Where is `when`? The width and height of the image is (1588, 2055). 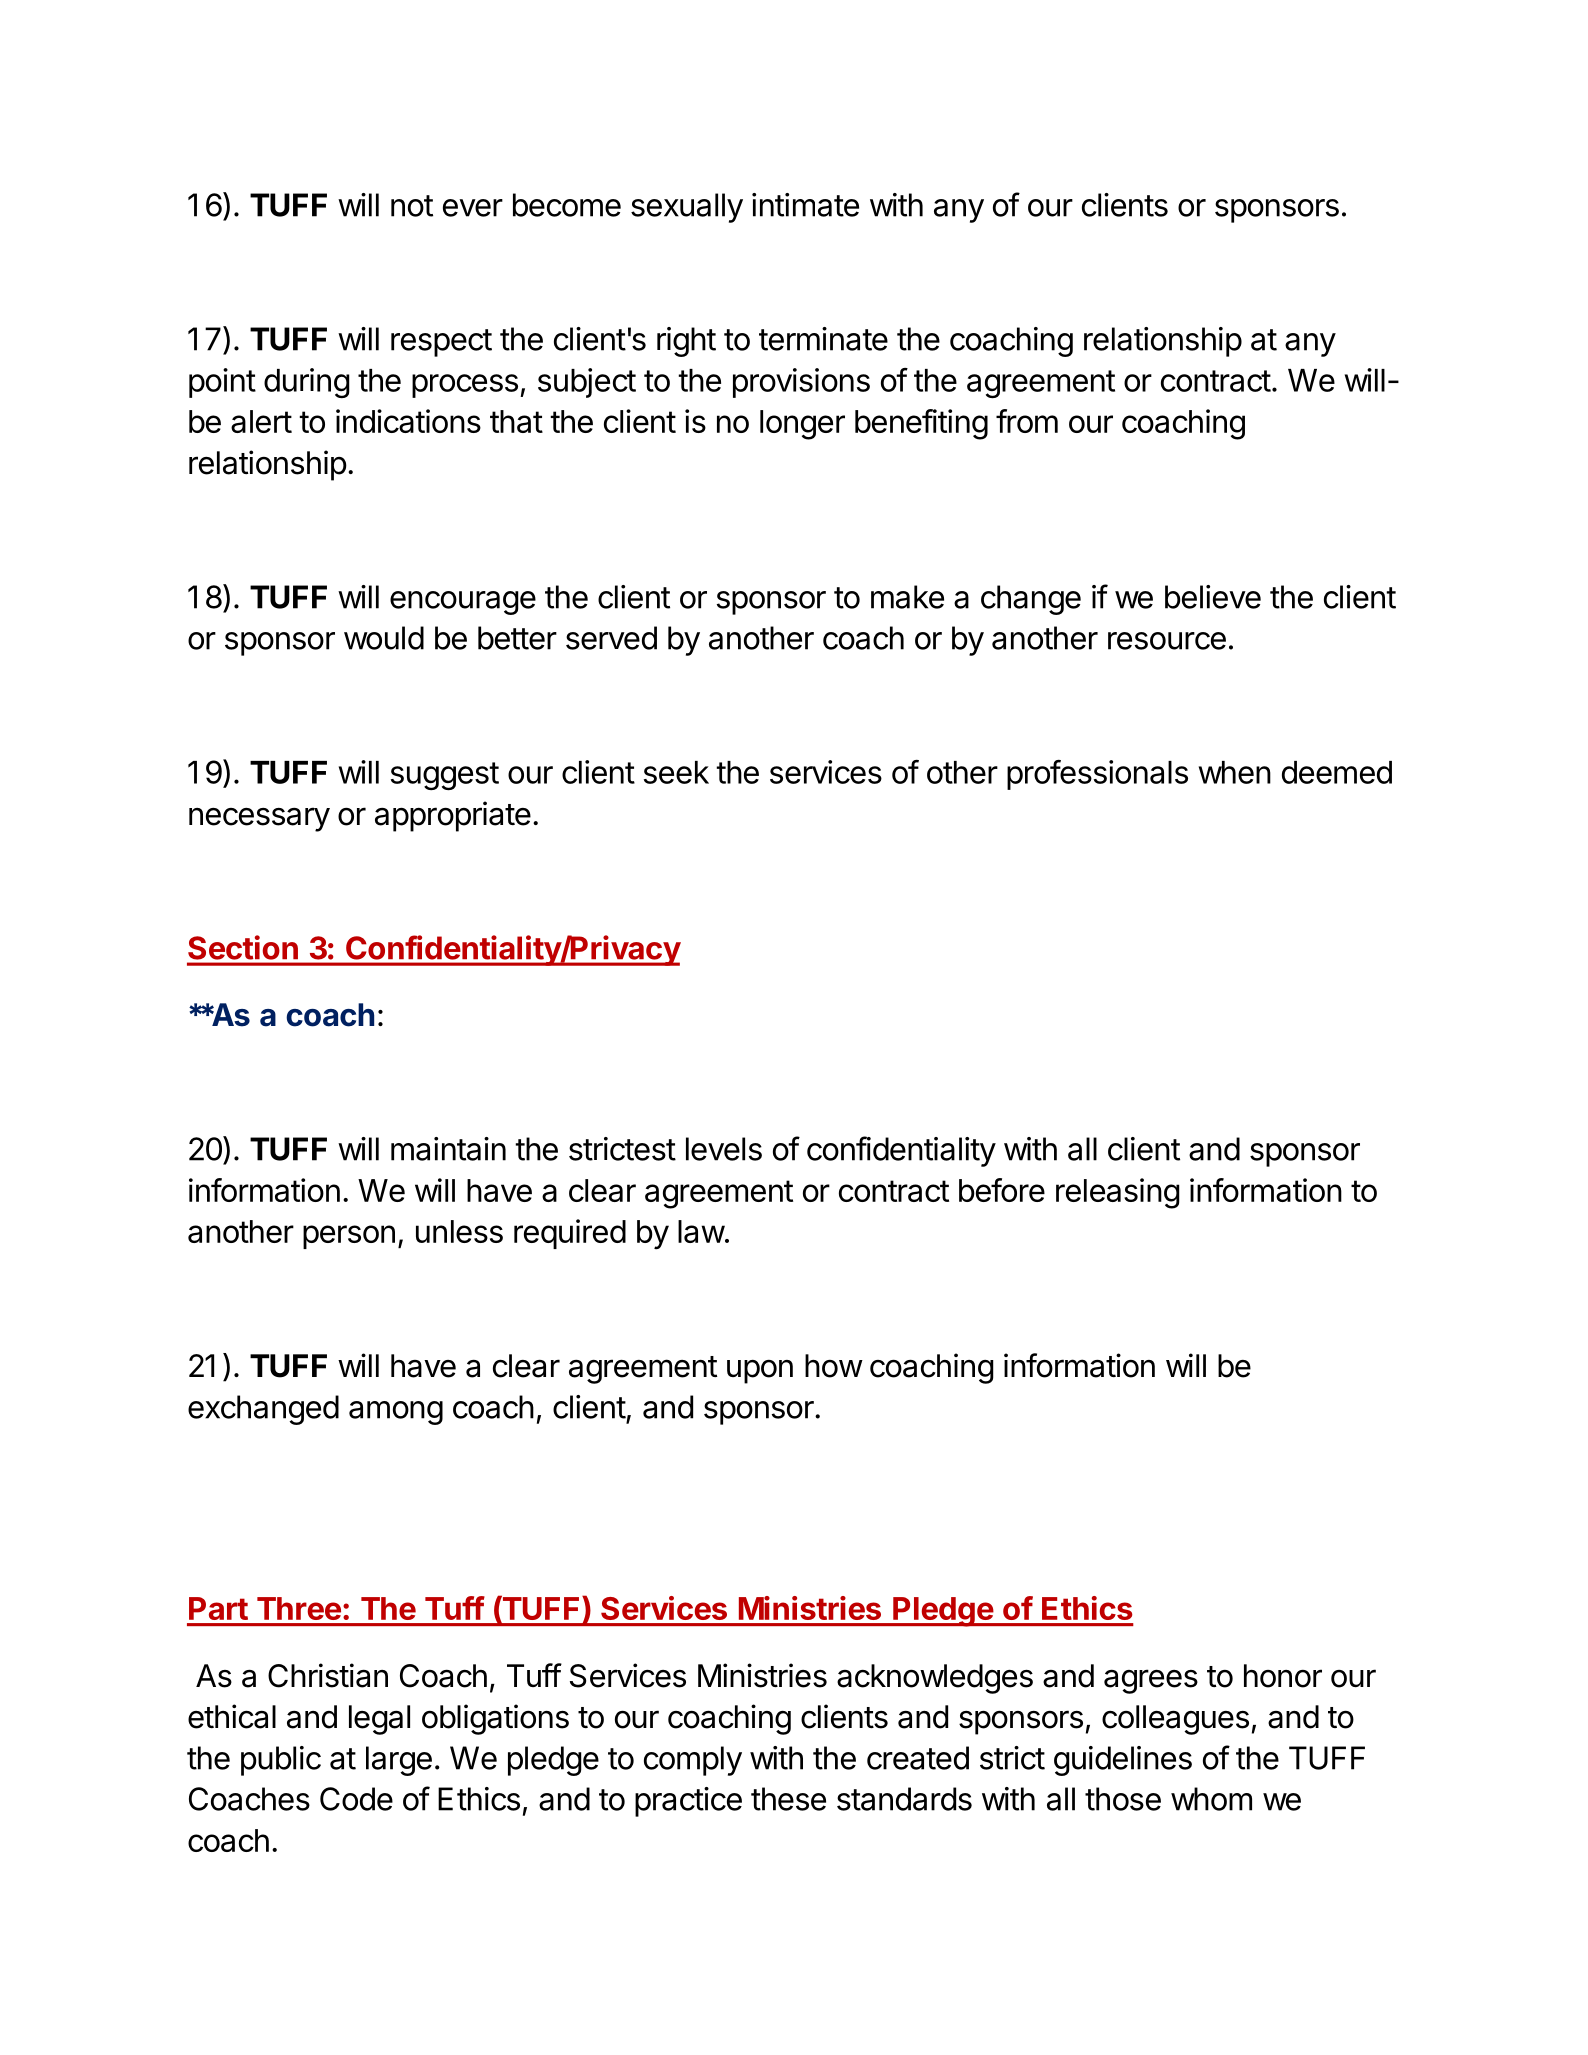
when is located at coordinates (1235, 772).
